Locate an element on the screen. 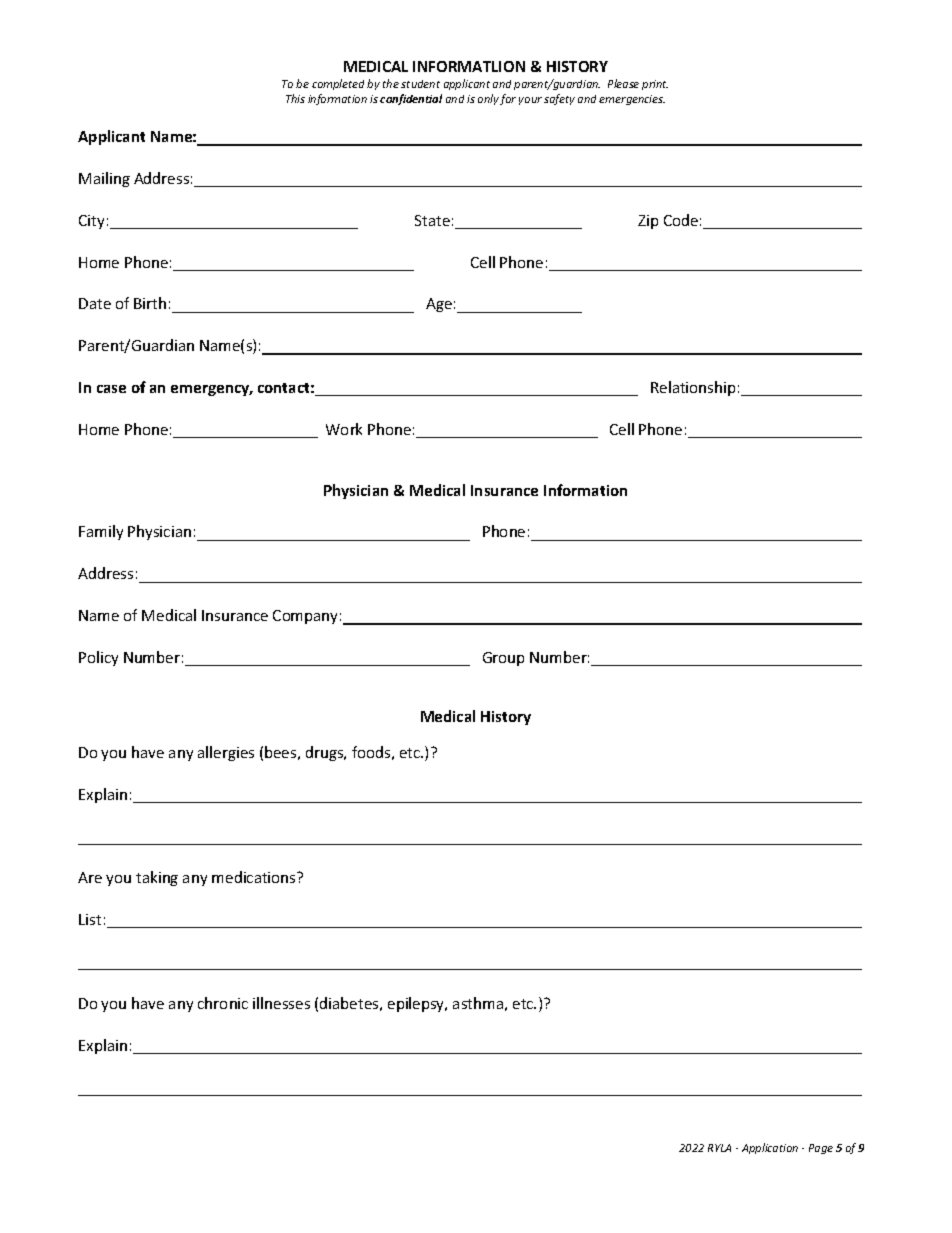 The width and height of the screenshot is (952, 1233). only is located at coordinates (488, 99).
